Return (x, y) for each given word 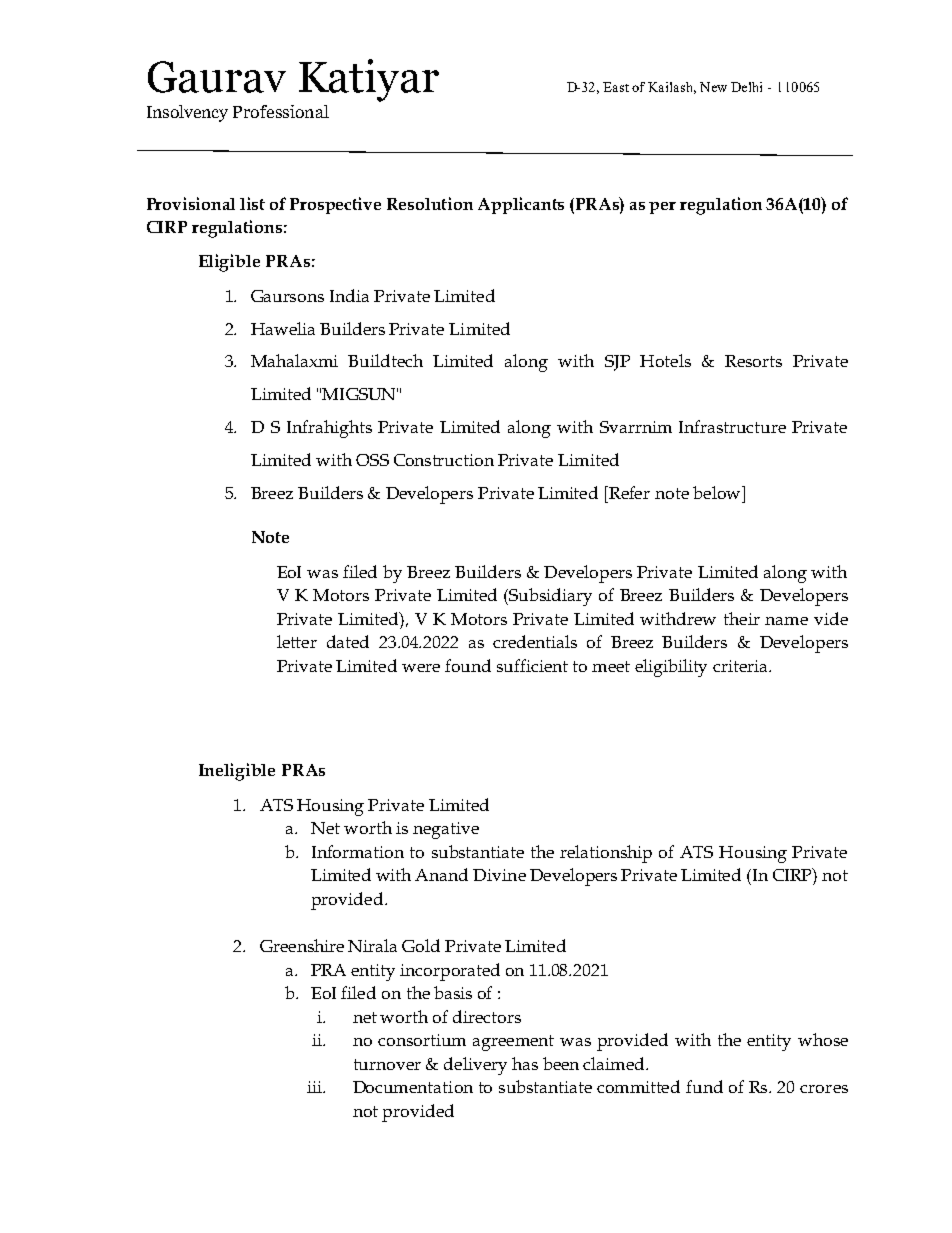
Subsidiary (550, 597)
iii (315, 1087)
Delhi (746, 87)
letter (297, 641)
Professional (281, 111)
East (616, 87)
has (525, 1063)
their (742, 618)
